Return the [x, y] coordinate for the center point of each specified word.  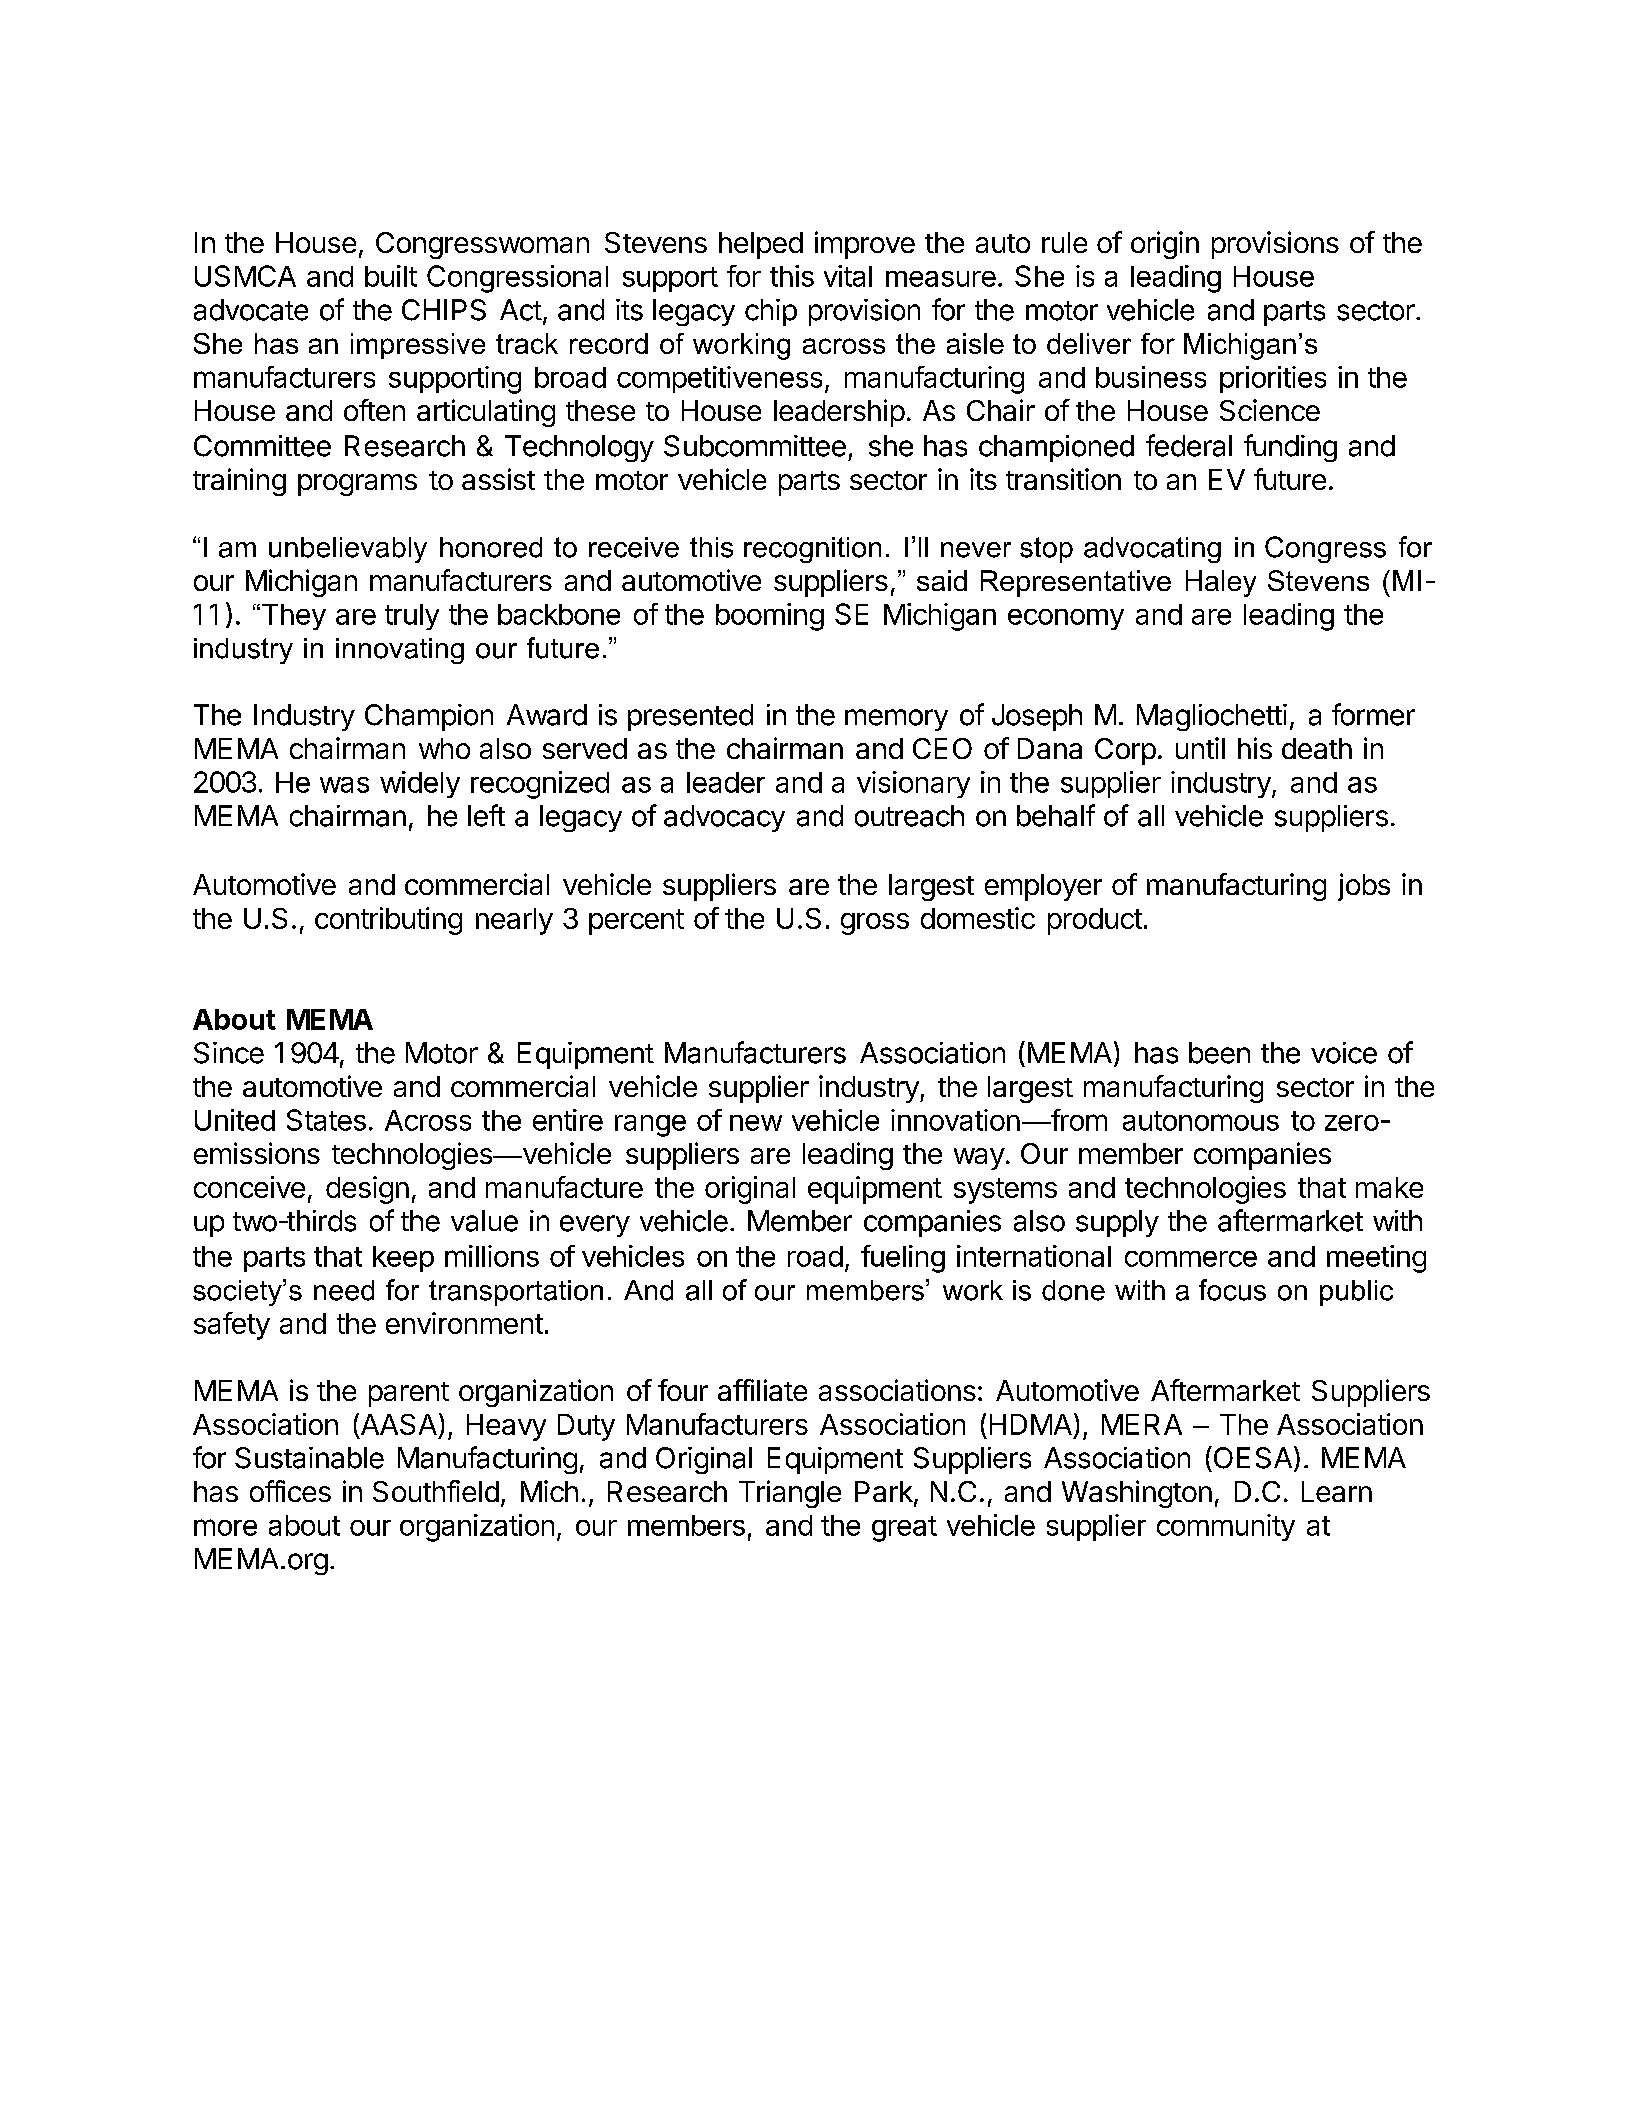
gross [875, 924]
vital [848, 276]
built [391, 276]
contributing [388, 921]
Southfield [436, 1491]
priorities [1273, 379]
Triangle [790, 1494]
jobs [1364, 887]
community [1226, 1527]
